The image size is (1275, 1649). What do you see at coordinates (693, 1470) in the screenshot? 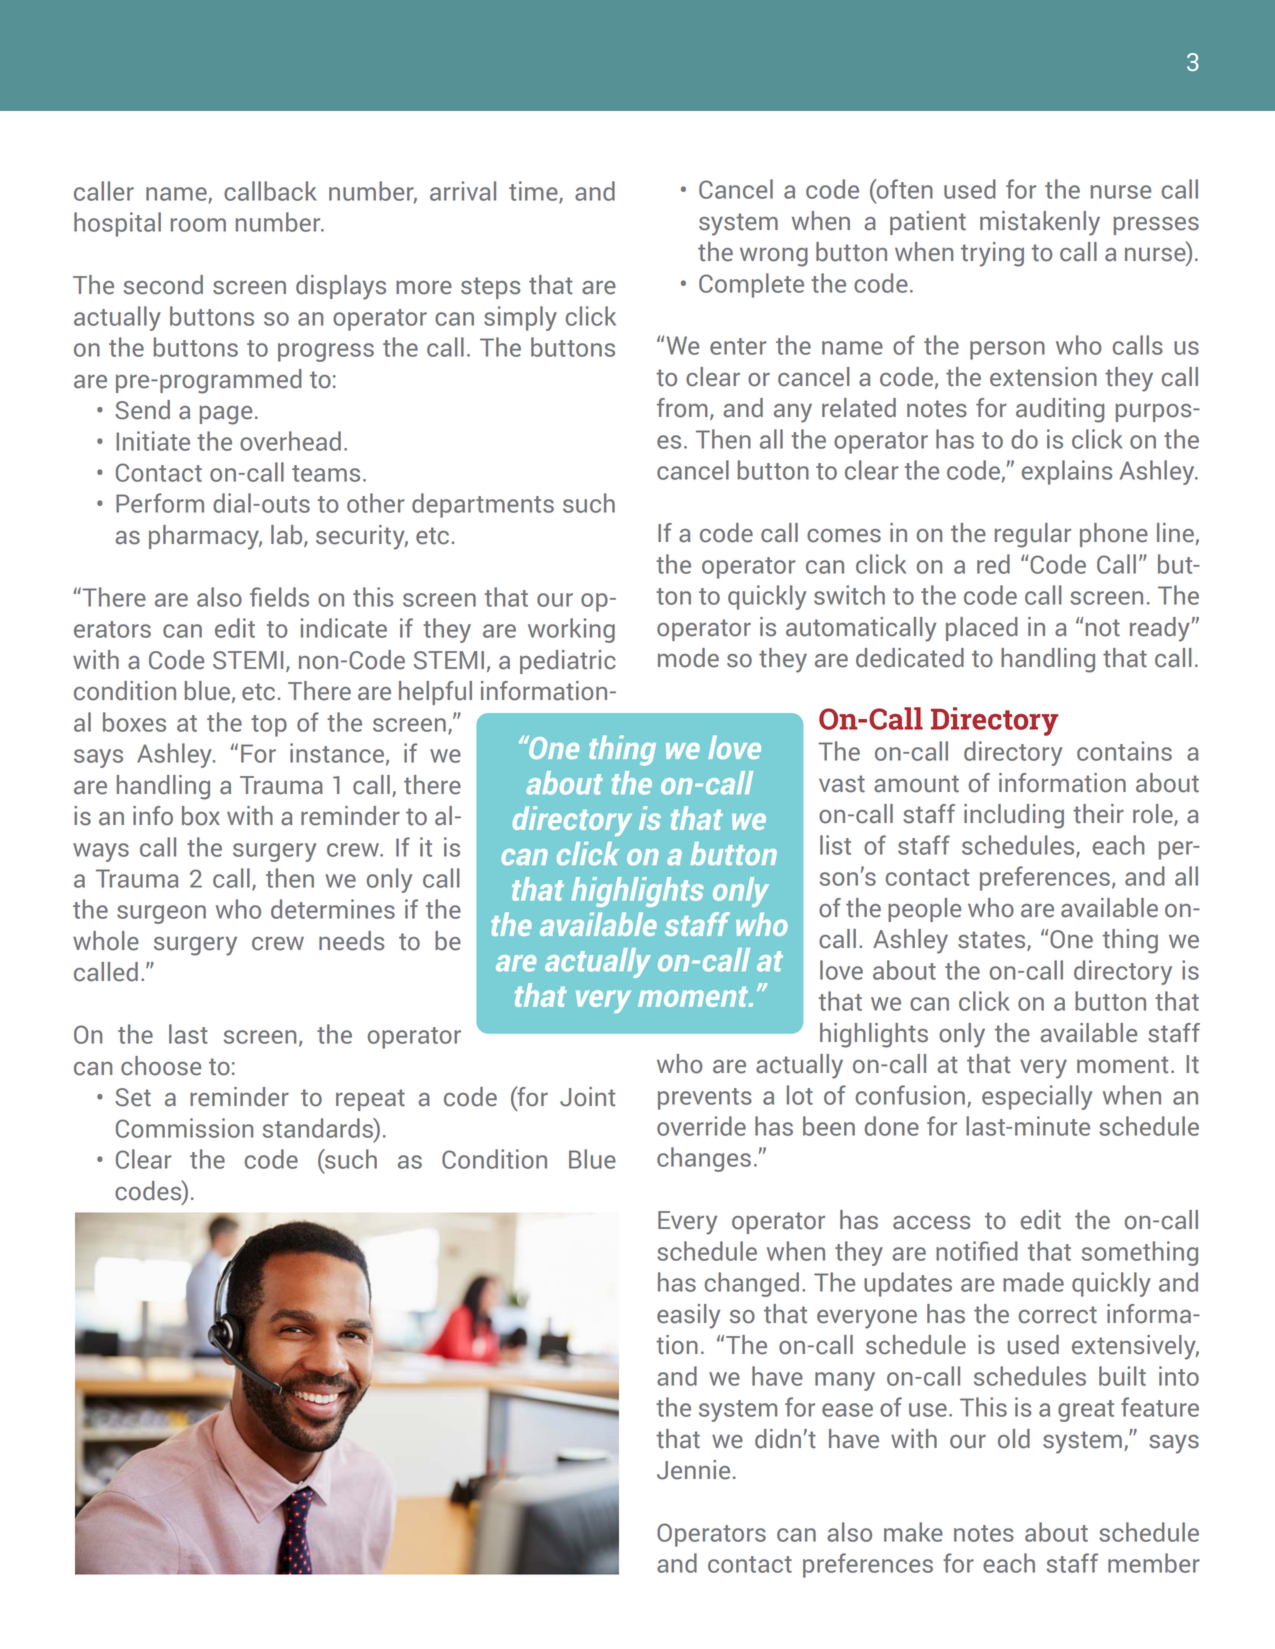
I see `Jennie` at bounding box center [693, 1470].
